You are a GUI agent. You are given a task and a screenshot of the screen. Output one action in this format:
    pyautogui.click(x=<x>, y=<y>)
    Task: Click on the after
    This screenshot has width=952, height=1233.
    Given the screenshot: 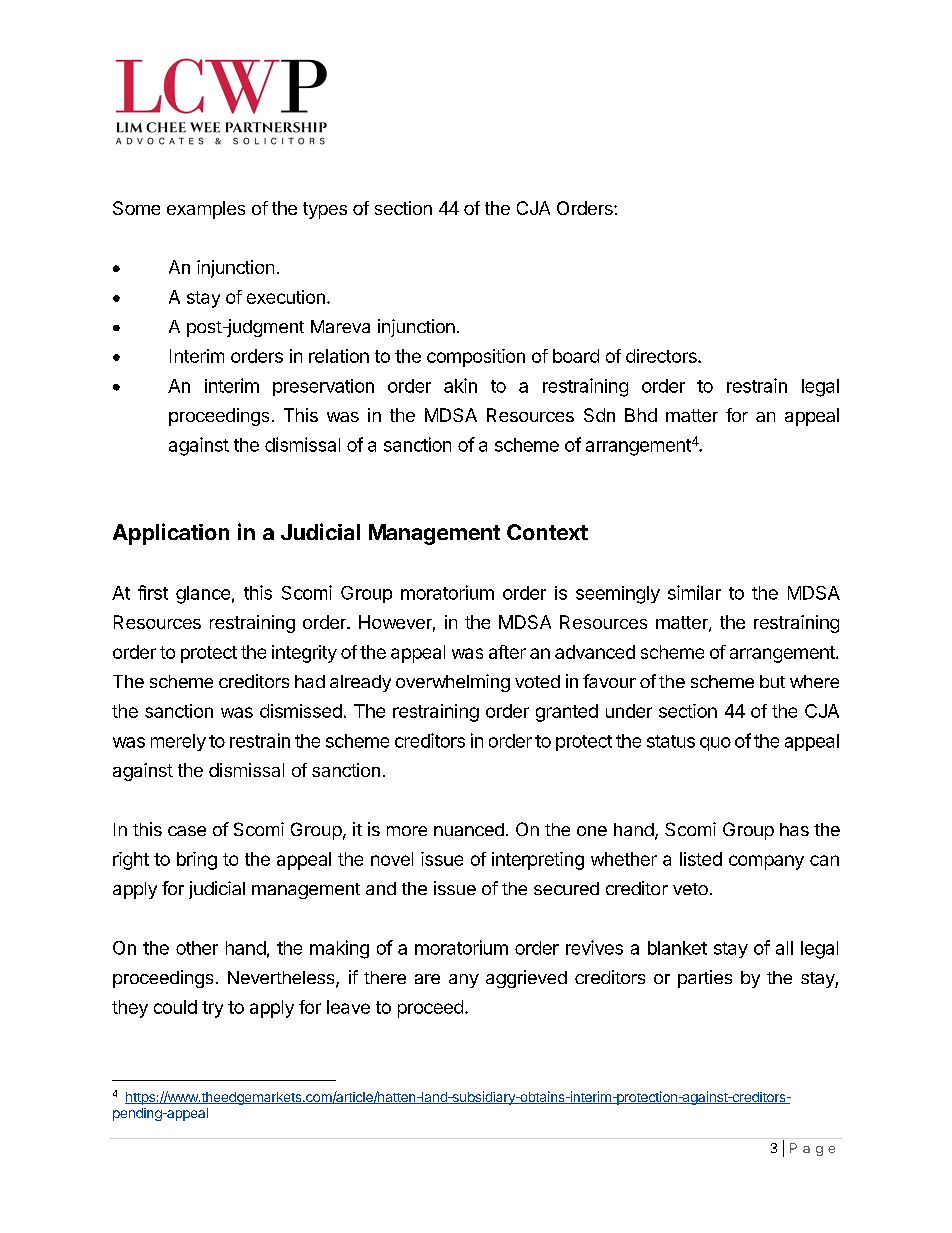 What is the action you would take?
    pyautogui.click(x=507, y=652)
